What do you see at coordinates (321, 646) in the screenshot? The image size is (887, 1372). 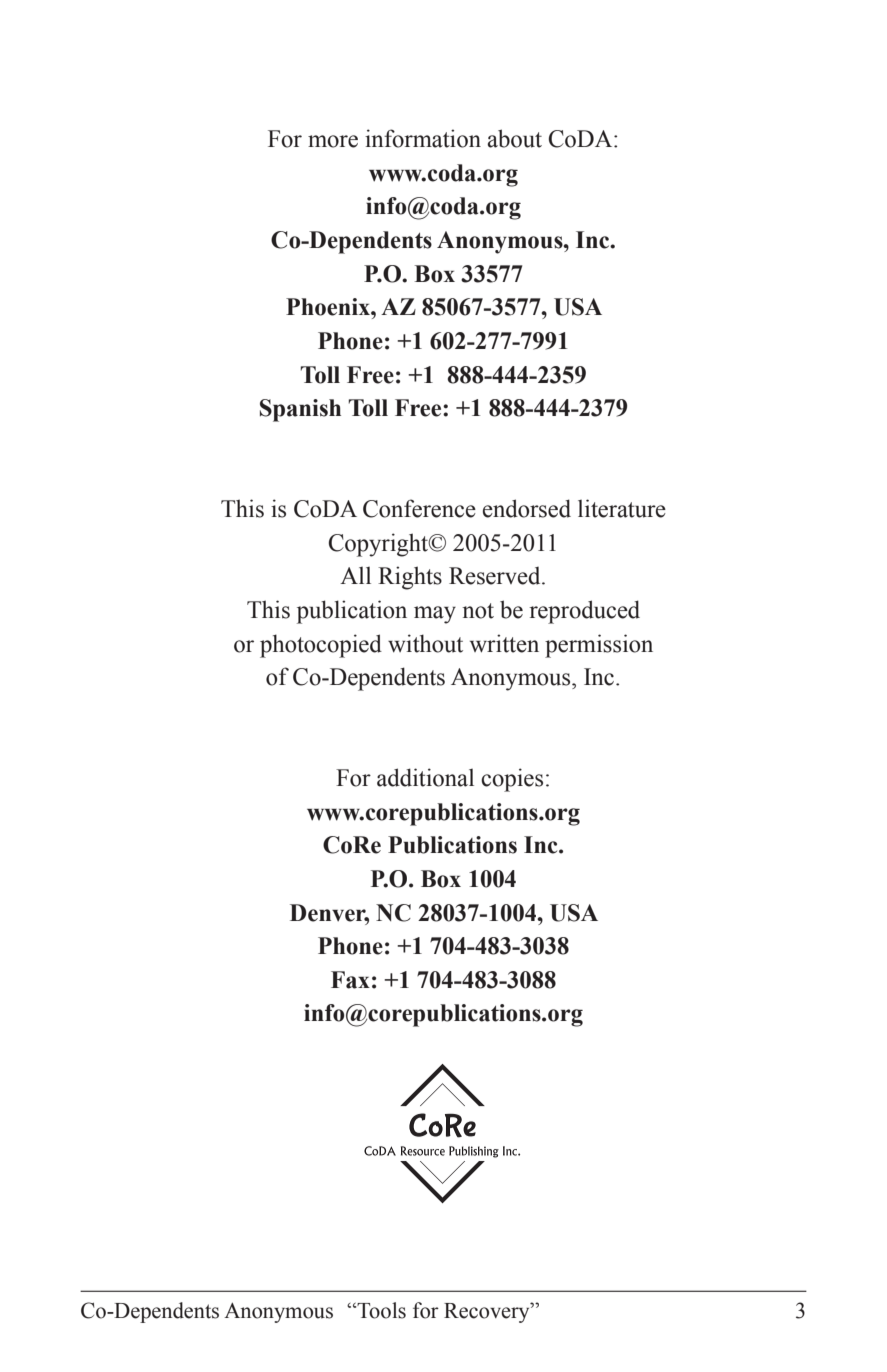 I see `photocopied` at bounding box center [321, 646].
